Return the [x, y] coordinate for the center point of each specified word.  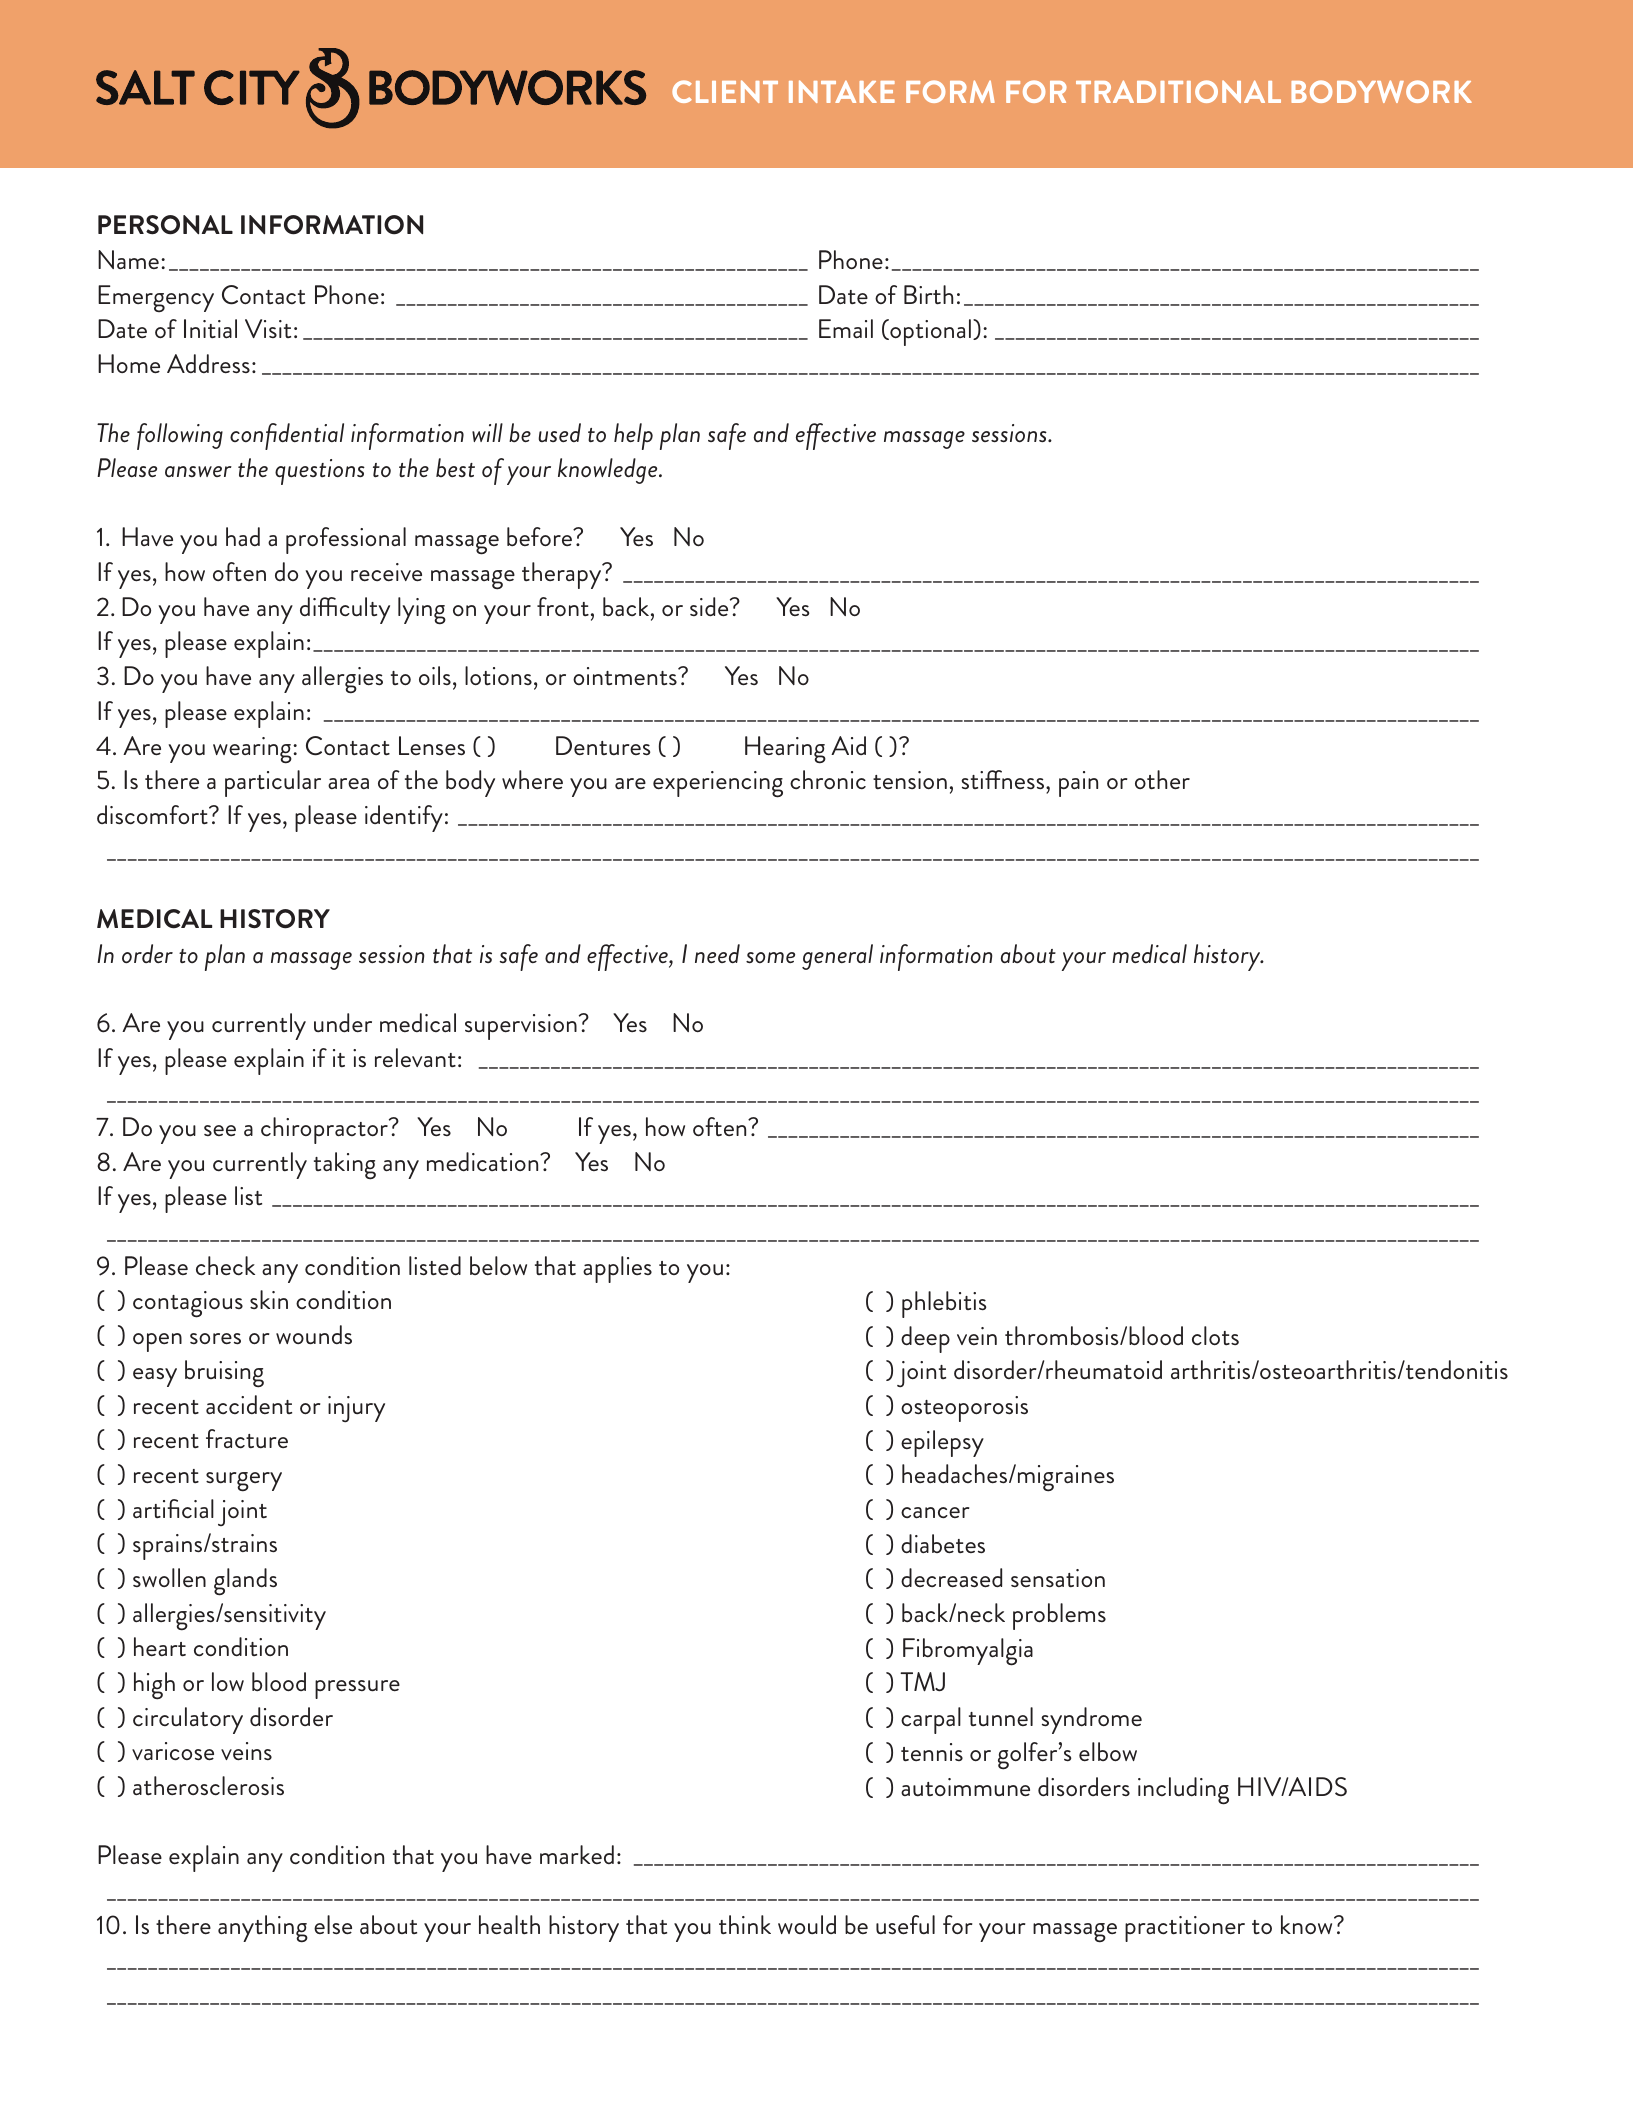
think [745, 1924]
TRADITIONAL [1178, 91]
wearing [253, 750]
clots [1215, 1336]
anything [263, 1929]
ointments [626, 676]
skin [269, 1299]
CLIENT [725, 91]
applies [617, 1269]
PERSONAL [165, 225]
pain [1078, 784]
